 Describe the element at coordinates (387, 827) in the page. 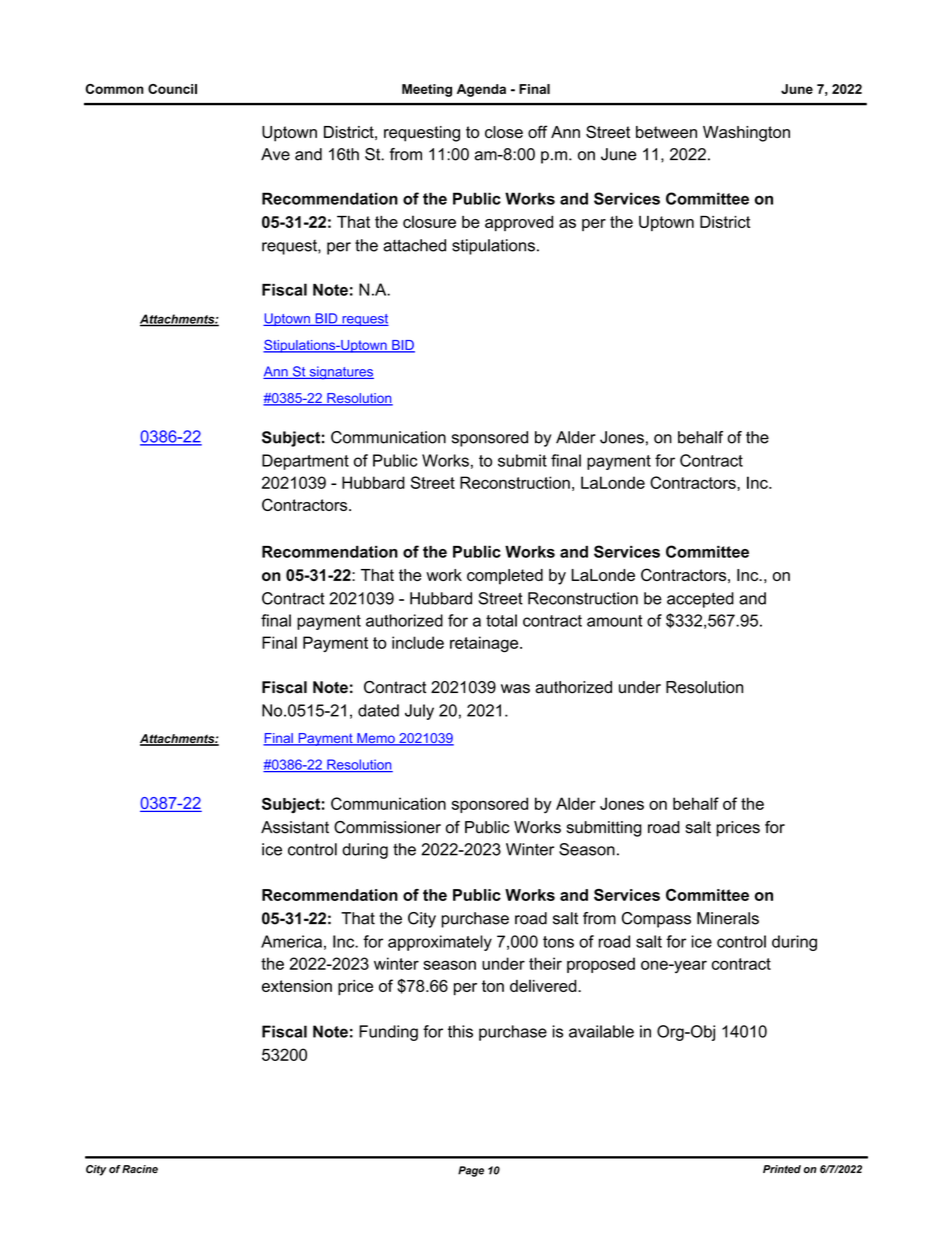

I see `Commissioner` at that location.
